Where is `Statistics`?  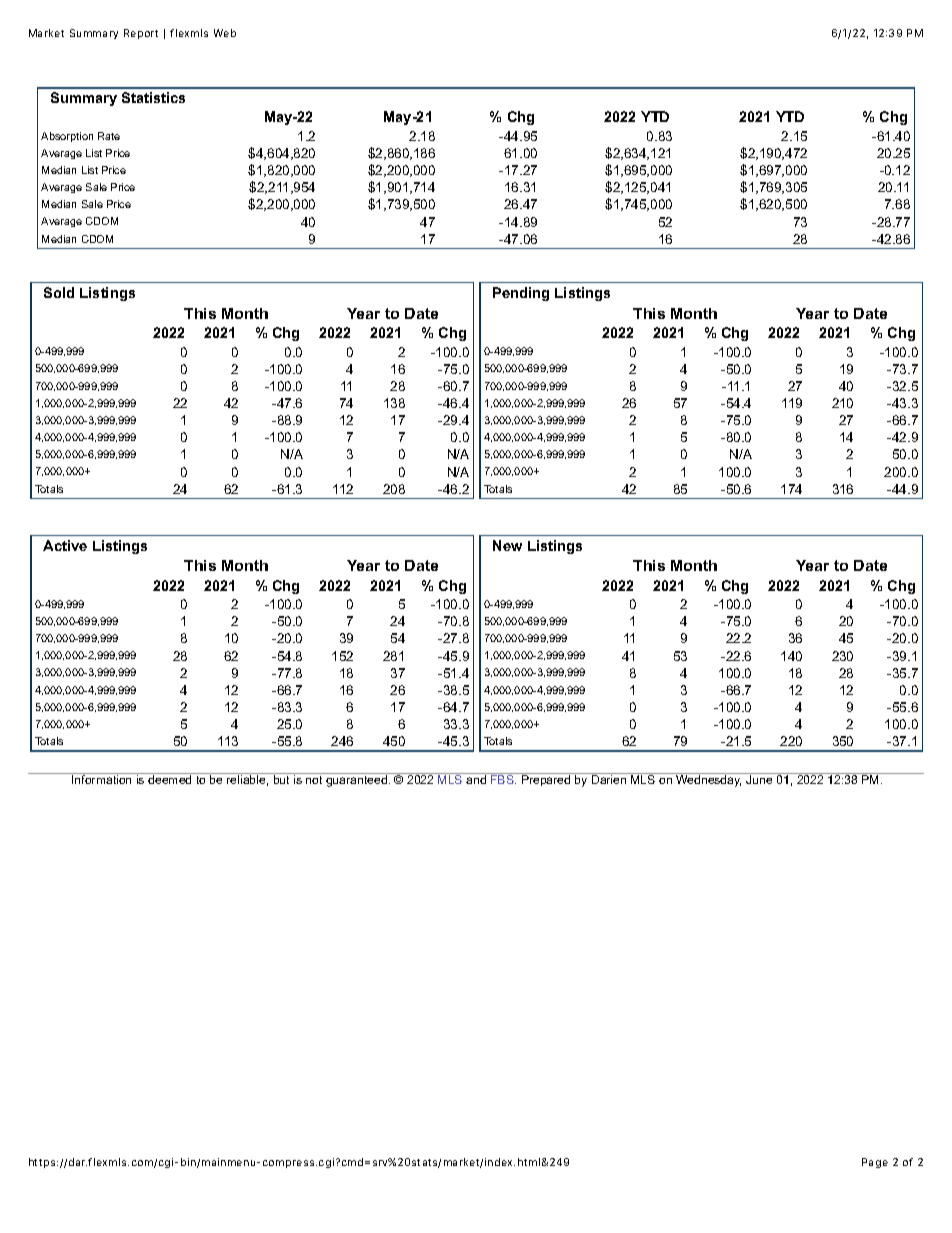 Statistics is located at coordinates (153, 97).
